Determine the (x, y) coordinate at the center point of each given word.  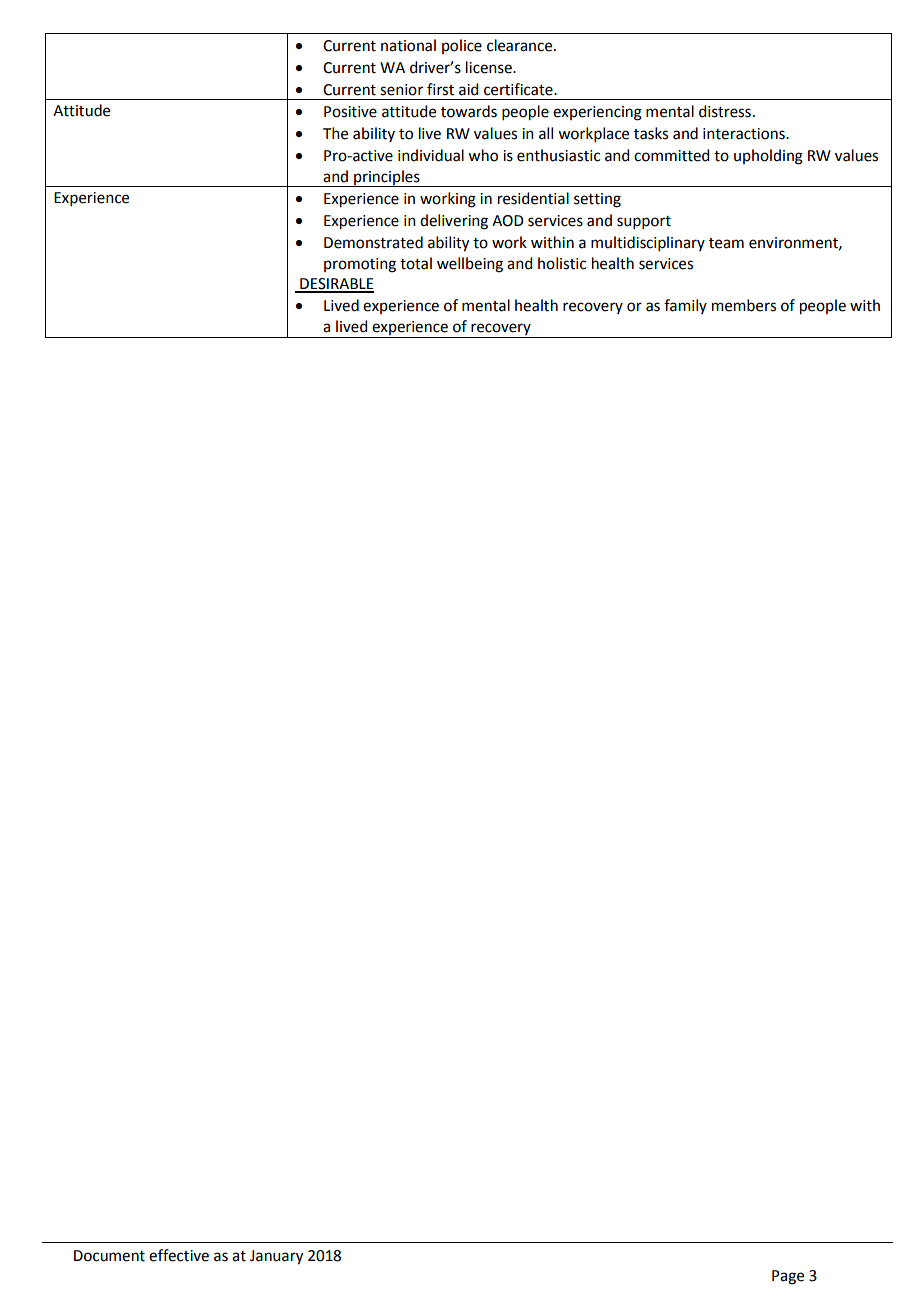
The (335, 133)
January (276, 1257)
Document (109, 1256)
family (685, 306)
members (744, 305)
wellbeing (470, 265)
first (440, 89)
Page (788, 1277)
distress (725, 111)
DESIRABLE (336, 285)
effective (179, 1255)
